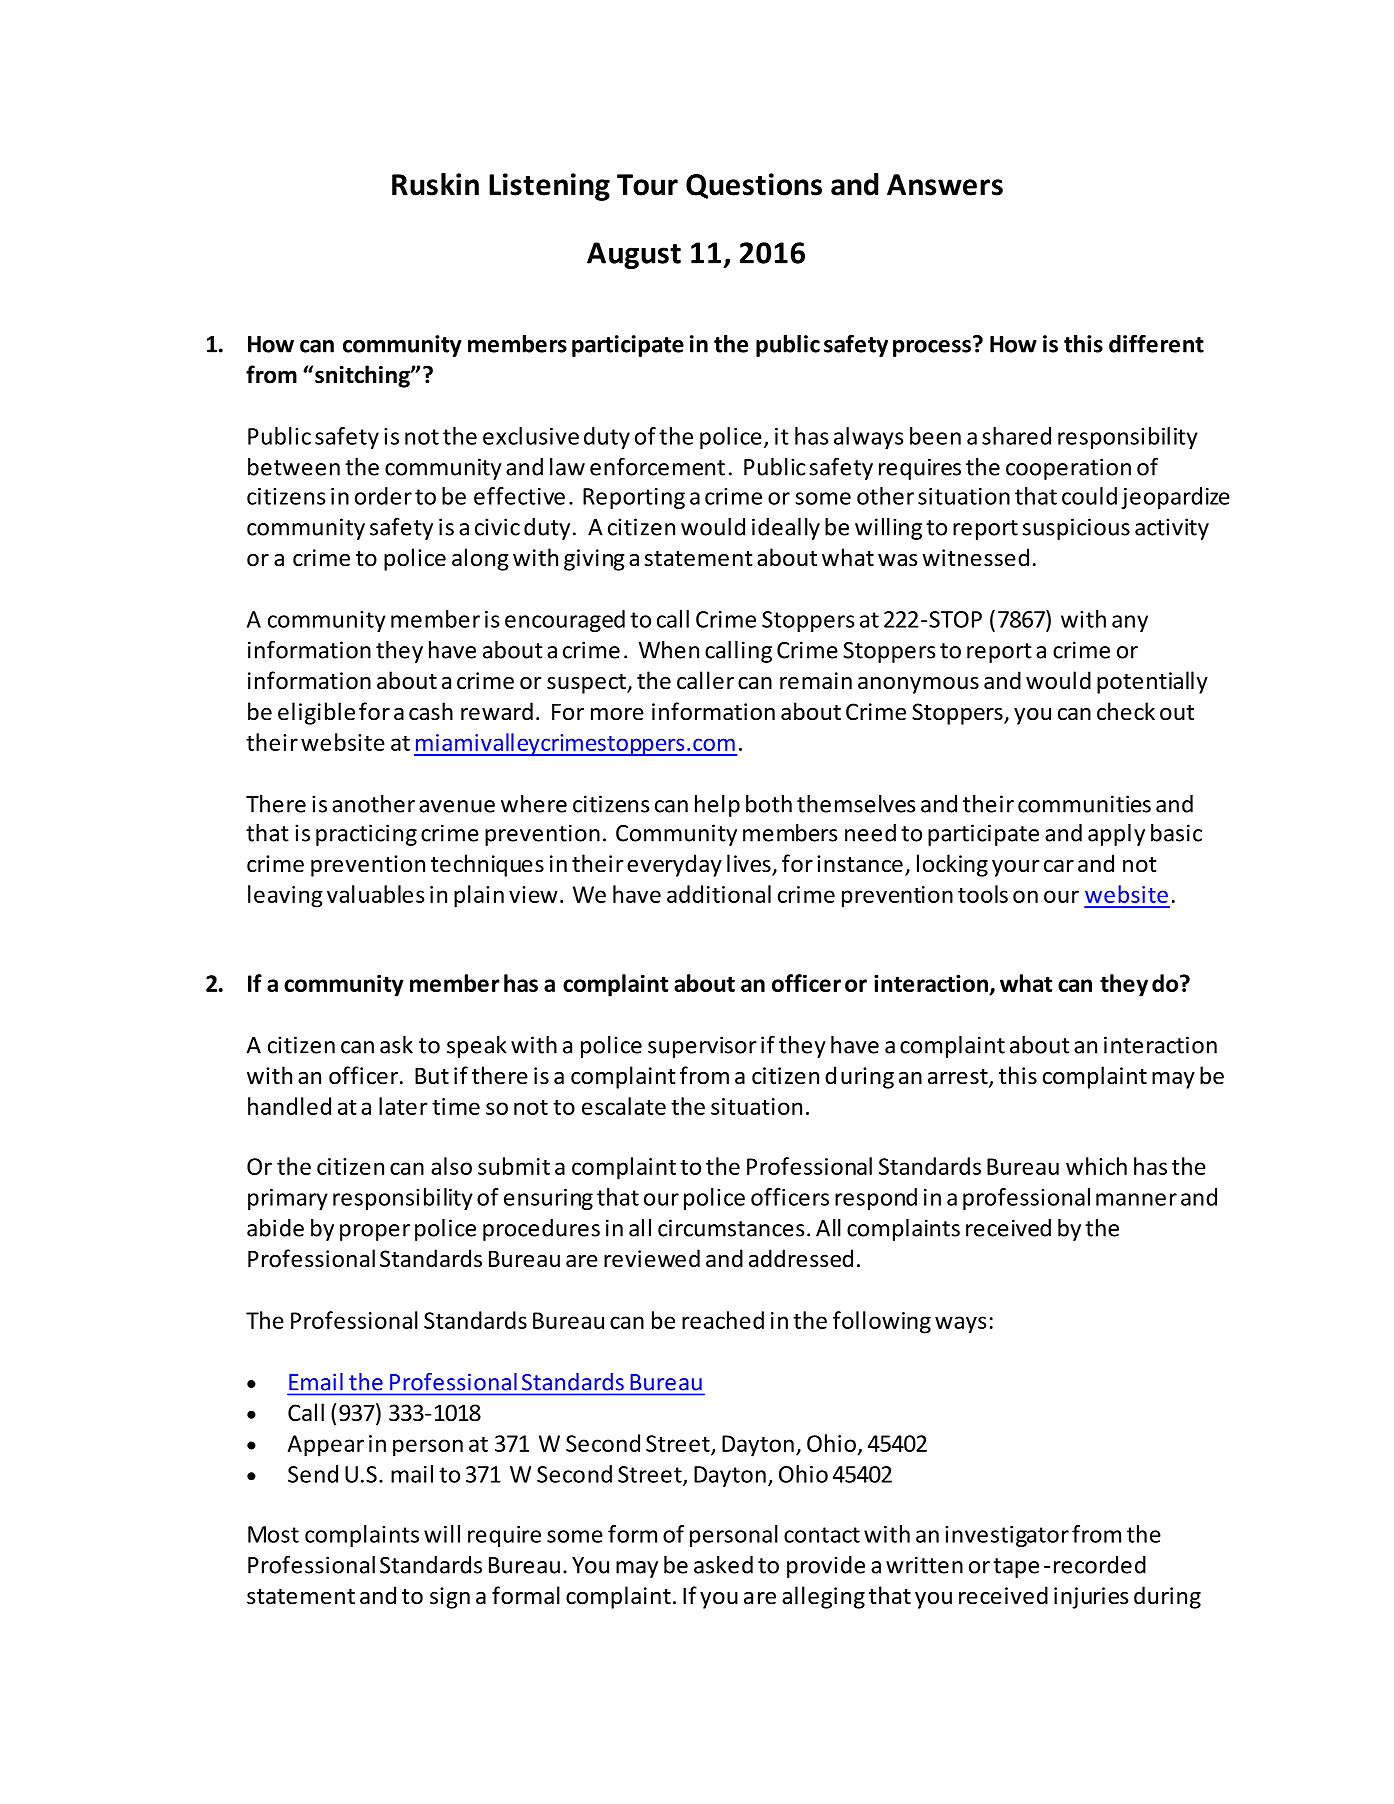 The height and width of the document is (1804, 1394). I want to click on asked, so click(723, 1565).
